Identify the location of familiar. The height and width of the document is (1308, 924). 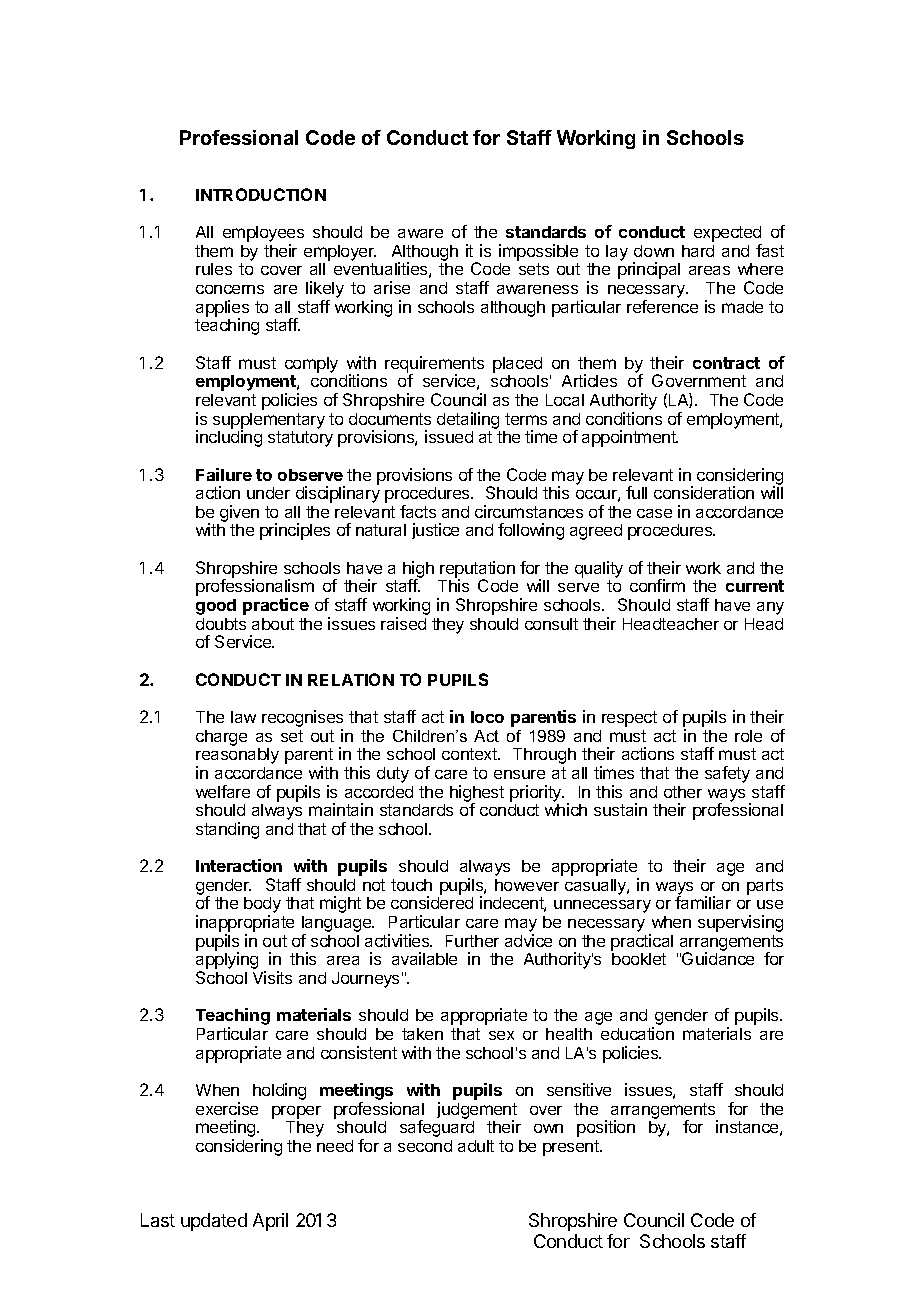
(703, 902).
